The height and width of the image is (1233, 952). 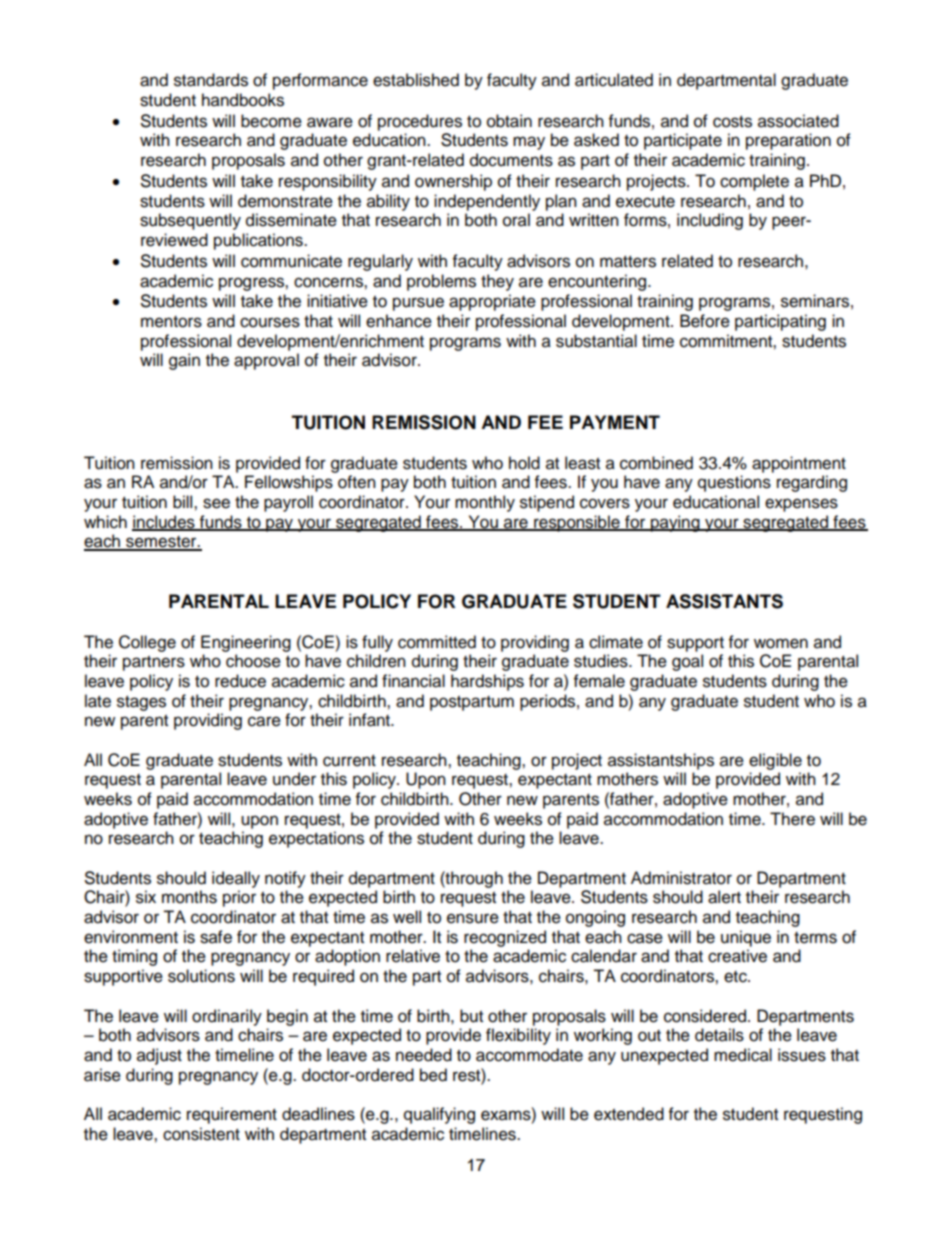 What do you see at coordinates (147, 643) in the image?
I see `College` at bounding box center [147, 643].
